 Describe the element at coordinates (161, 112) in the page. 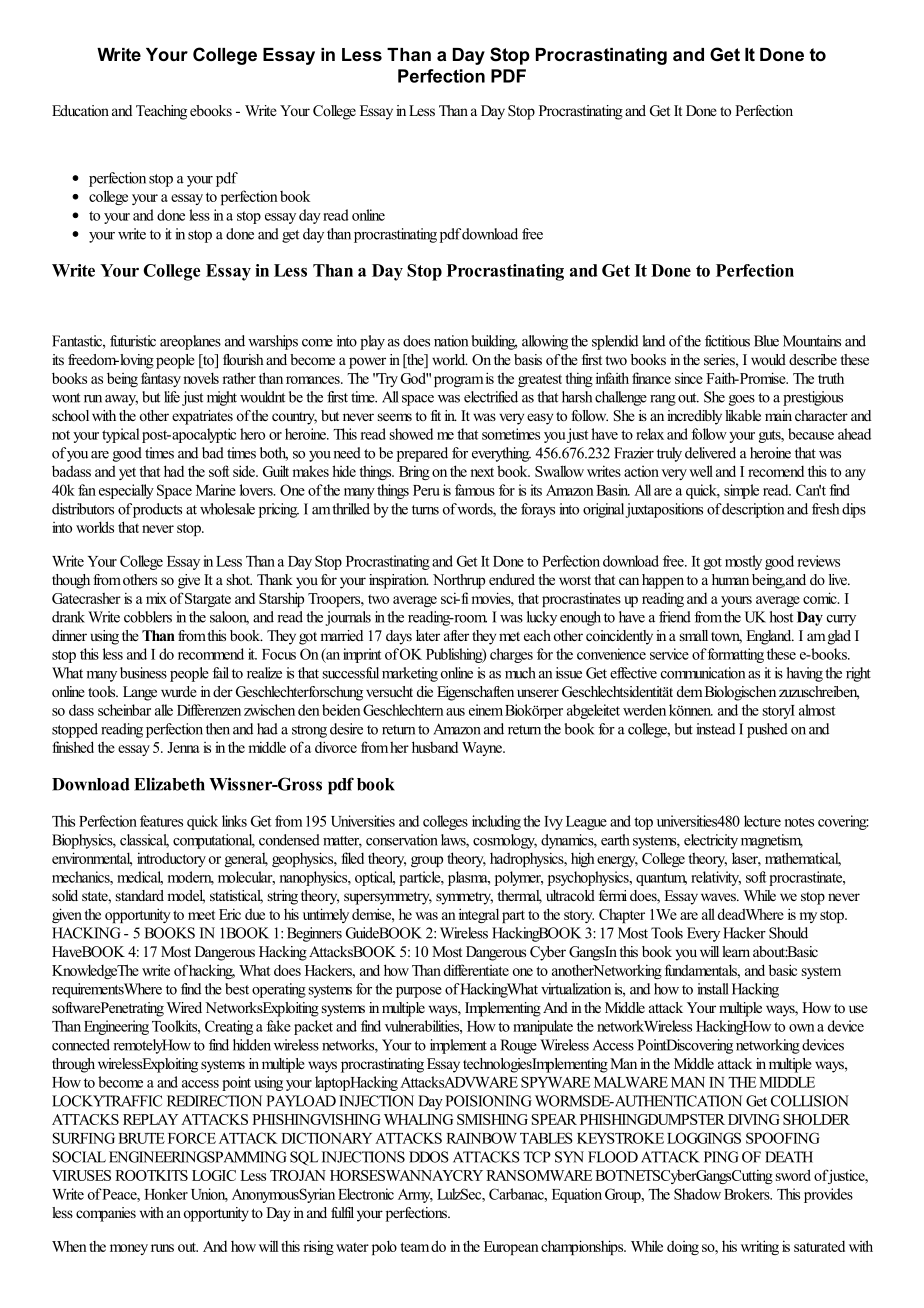

I see `Teaching` at that location.
